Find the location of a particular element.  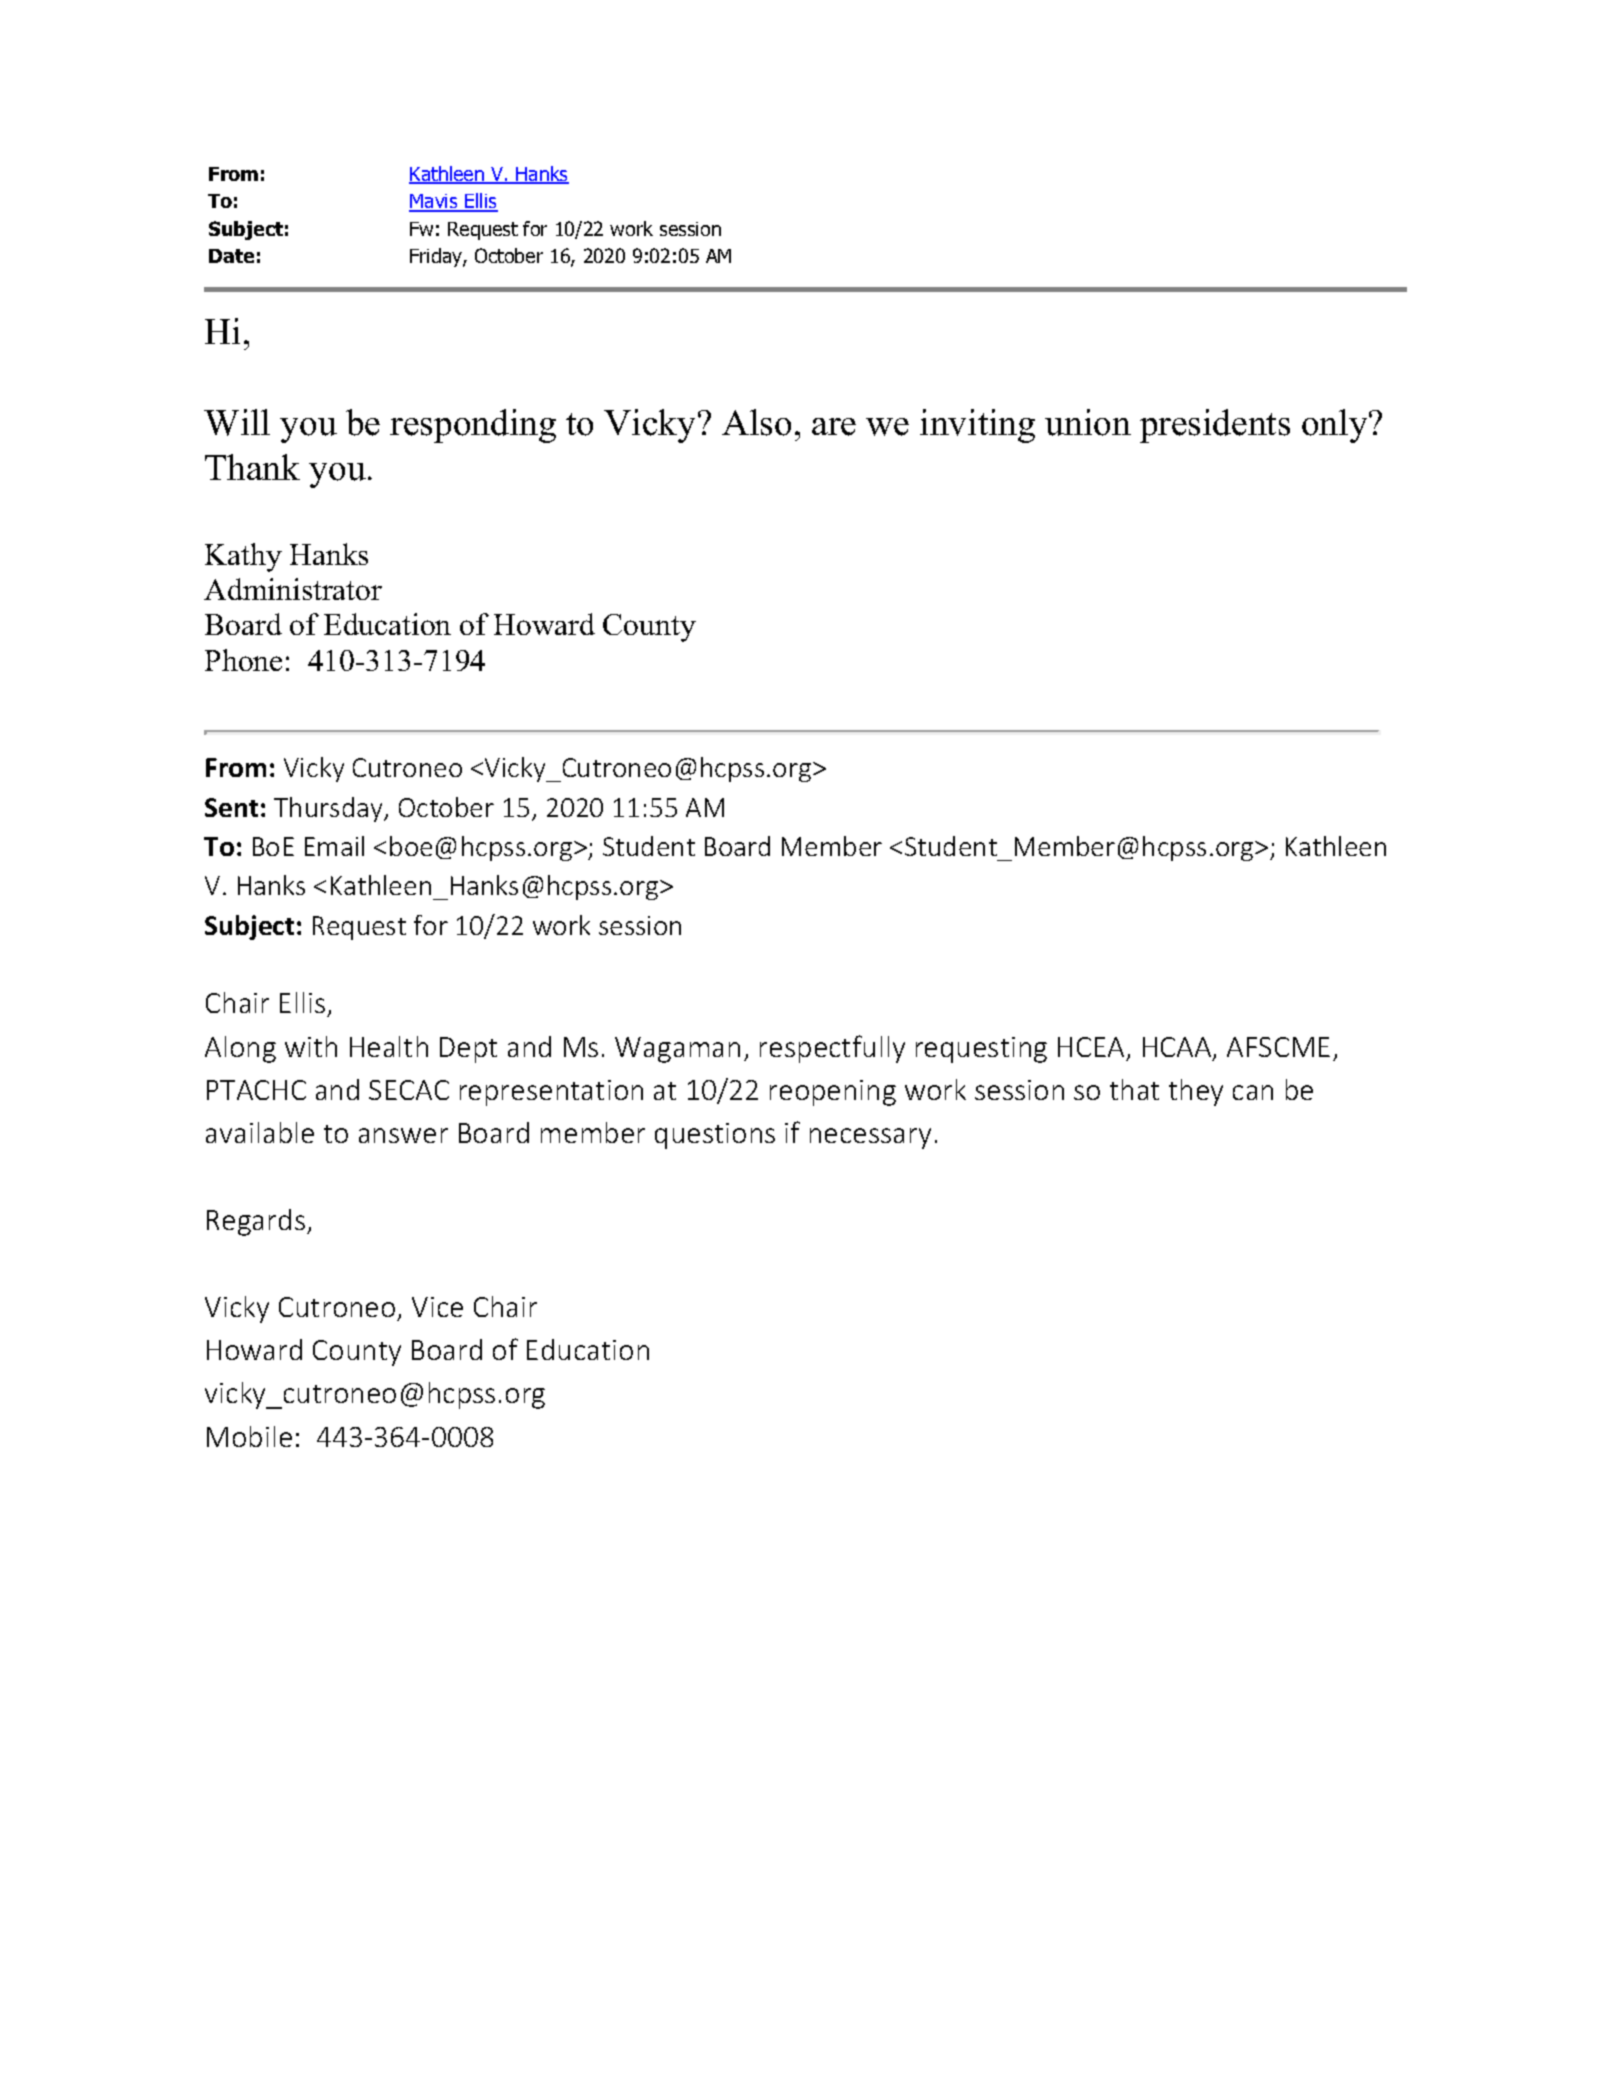

they is located at coordinates (1196, 1092).
